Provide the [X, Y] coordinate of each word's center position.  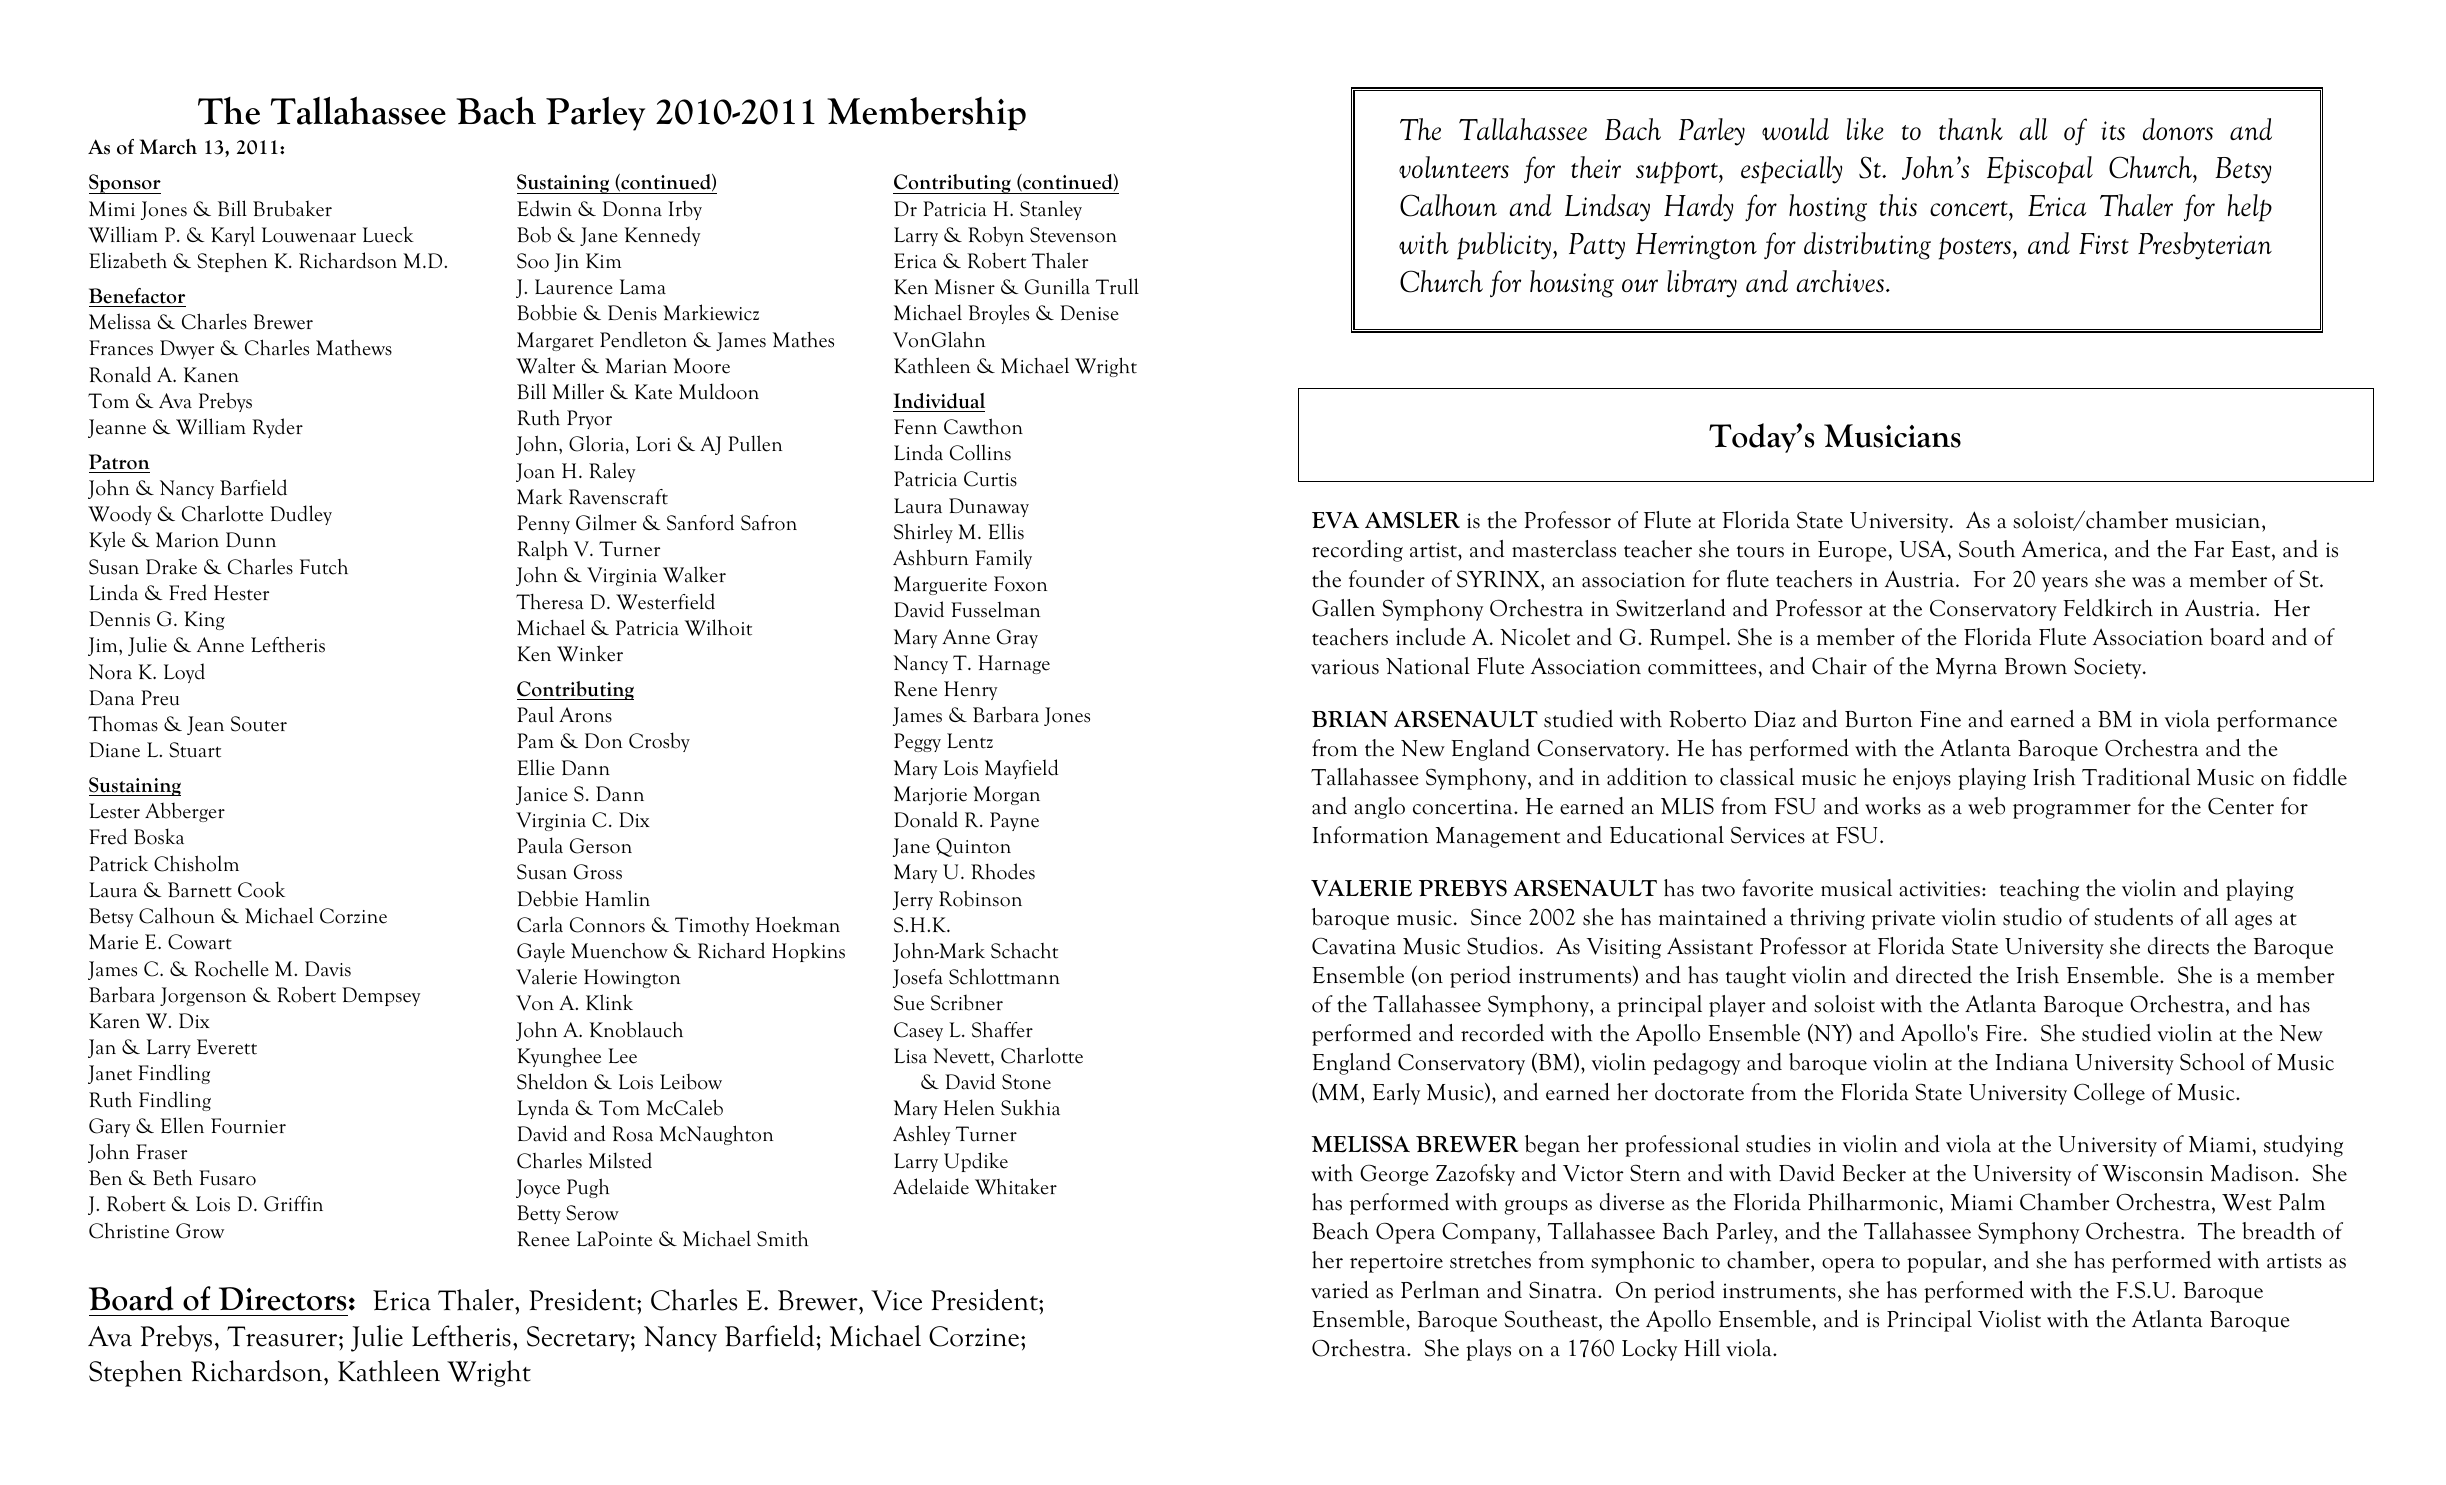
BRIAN [1350, 719]
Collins [980, 452]
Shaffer [1002, 1030]
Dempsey [381, 996]
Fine [1940, 719]
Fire [2004, 1033]
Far [2209, 549]
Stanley [1051, 210]
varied [1340, 1290]
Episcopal [2040, 170]
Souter [259, 724]
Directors [282, 1299]
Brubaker [292, 208]
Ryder [277, 428]
